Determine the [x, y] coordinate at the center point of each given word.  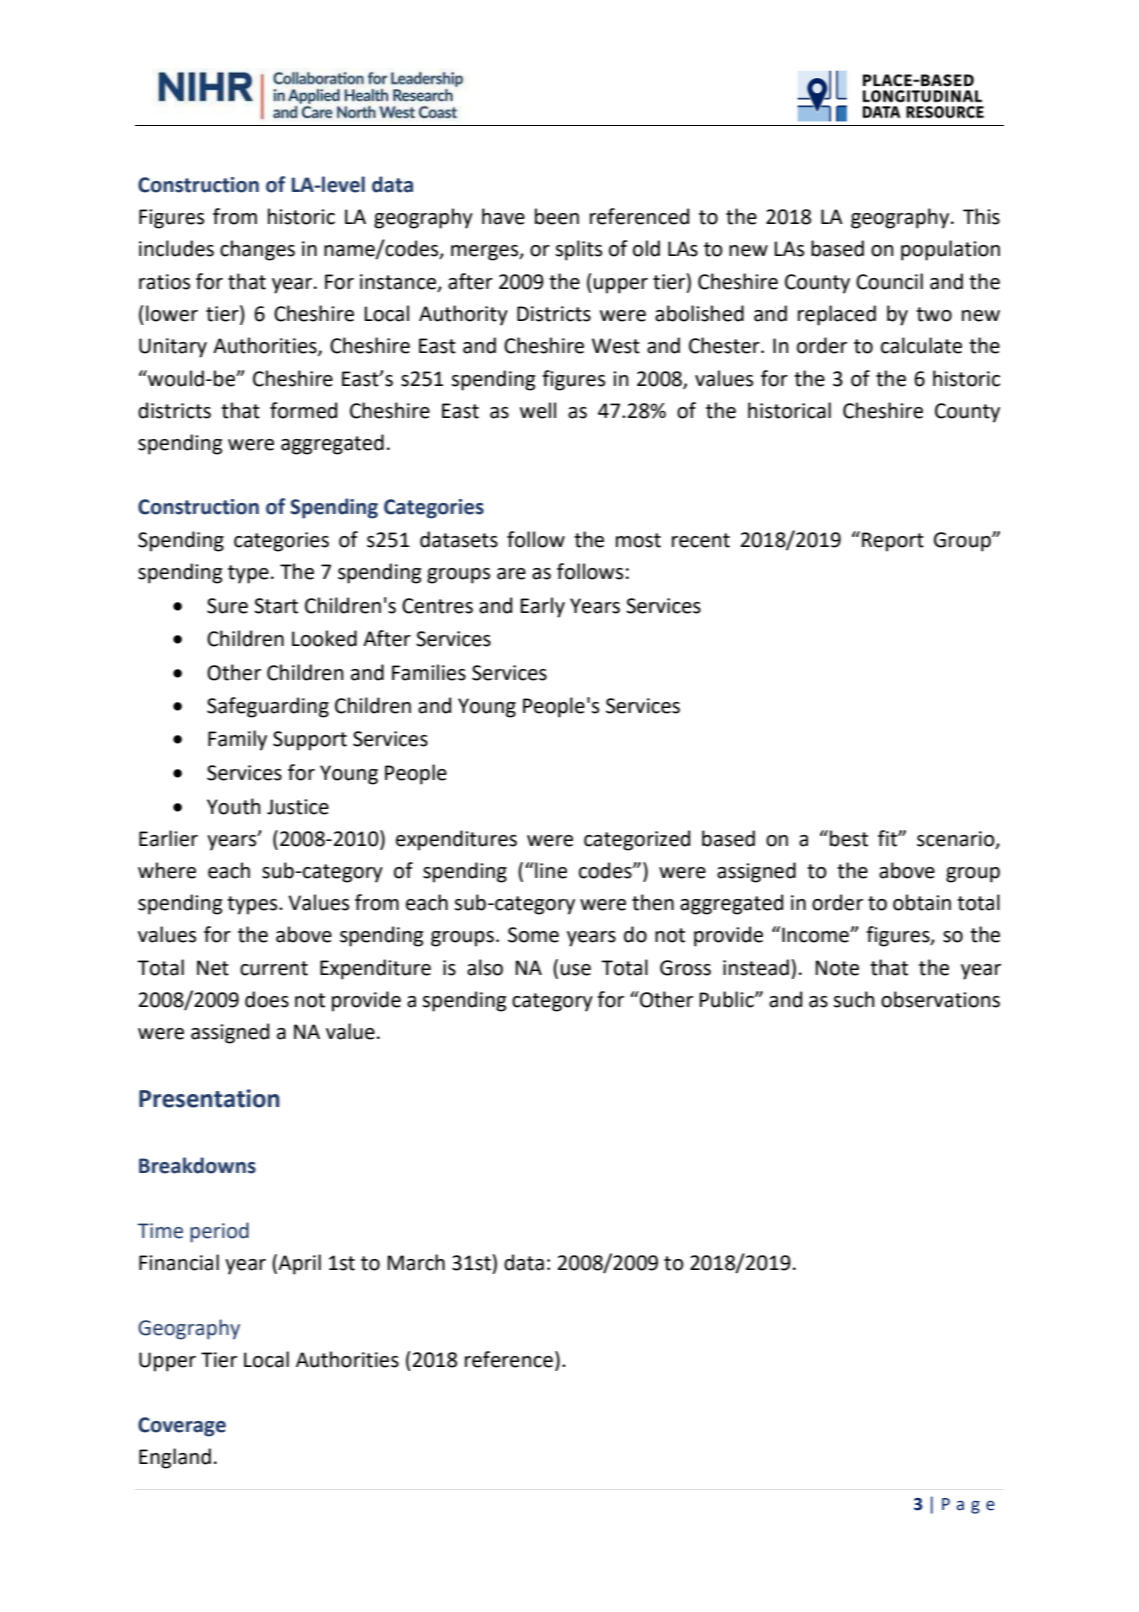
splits [578, 250]
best [849, 838]
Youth [234, 806]
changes [257, 250]
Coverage [182, 1427]
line [550, 870]
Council [889, 281]
